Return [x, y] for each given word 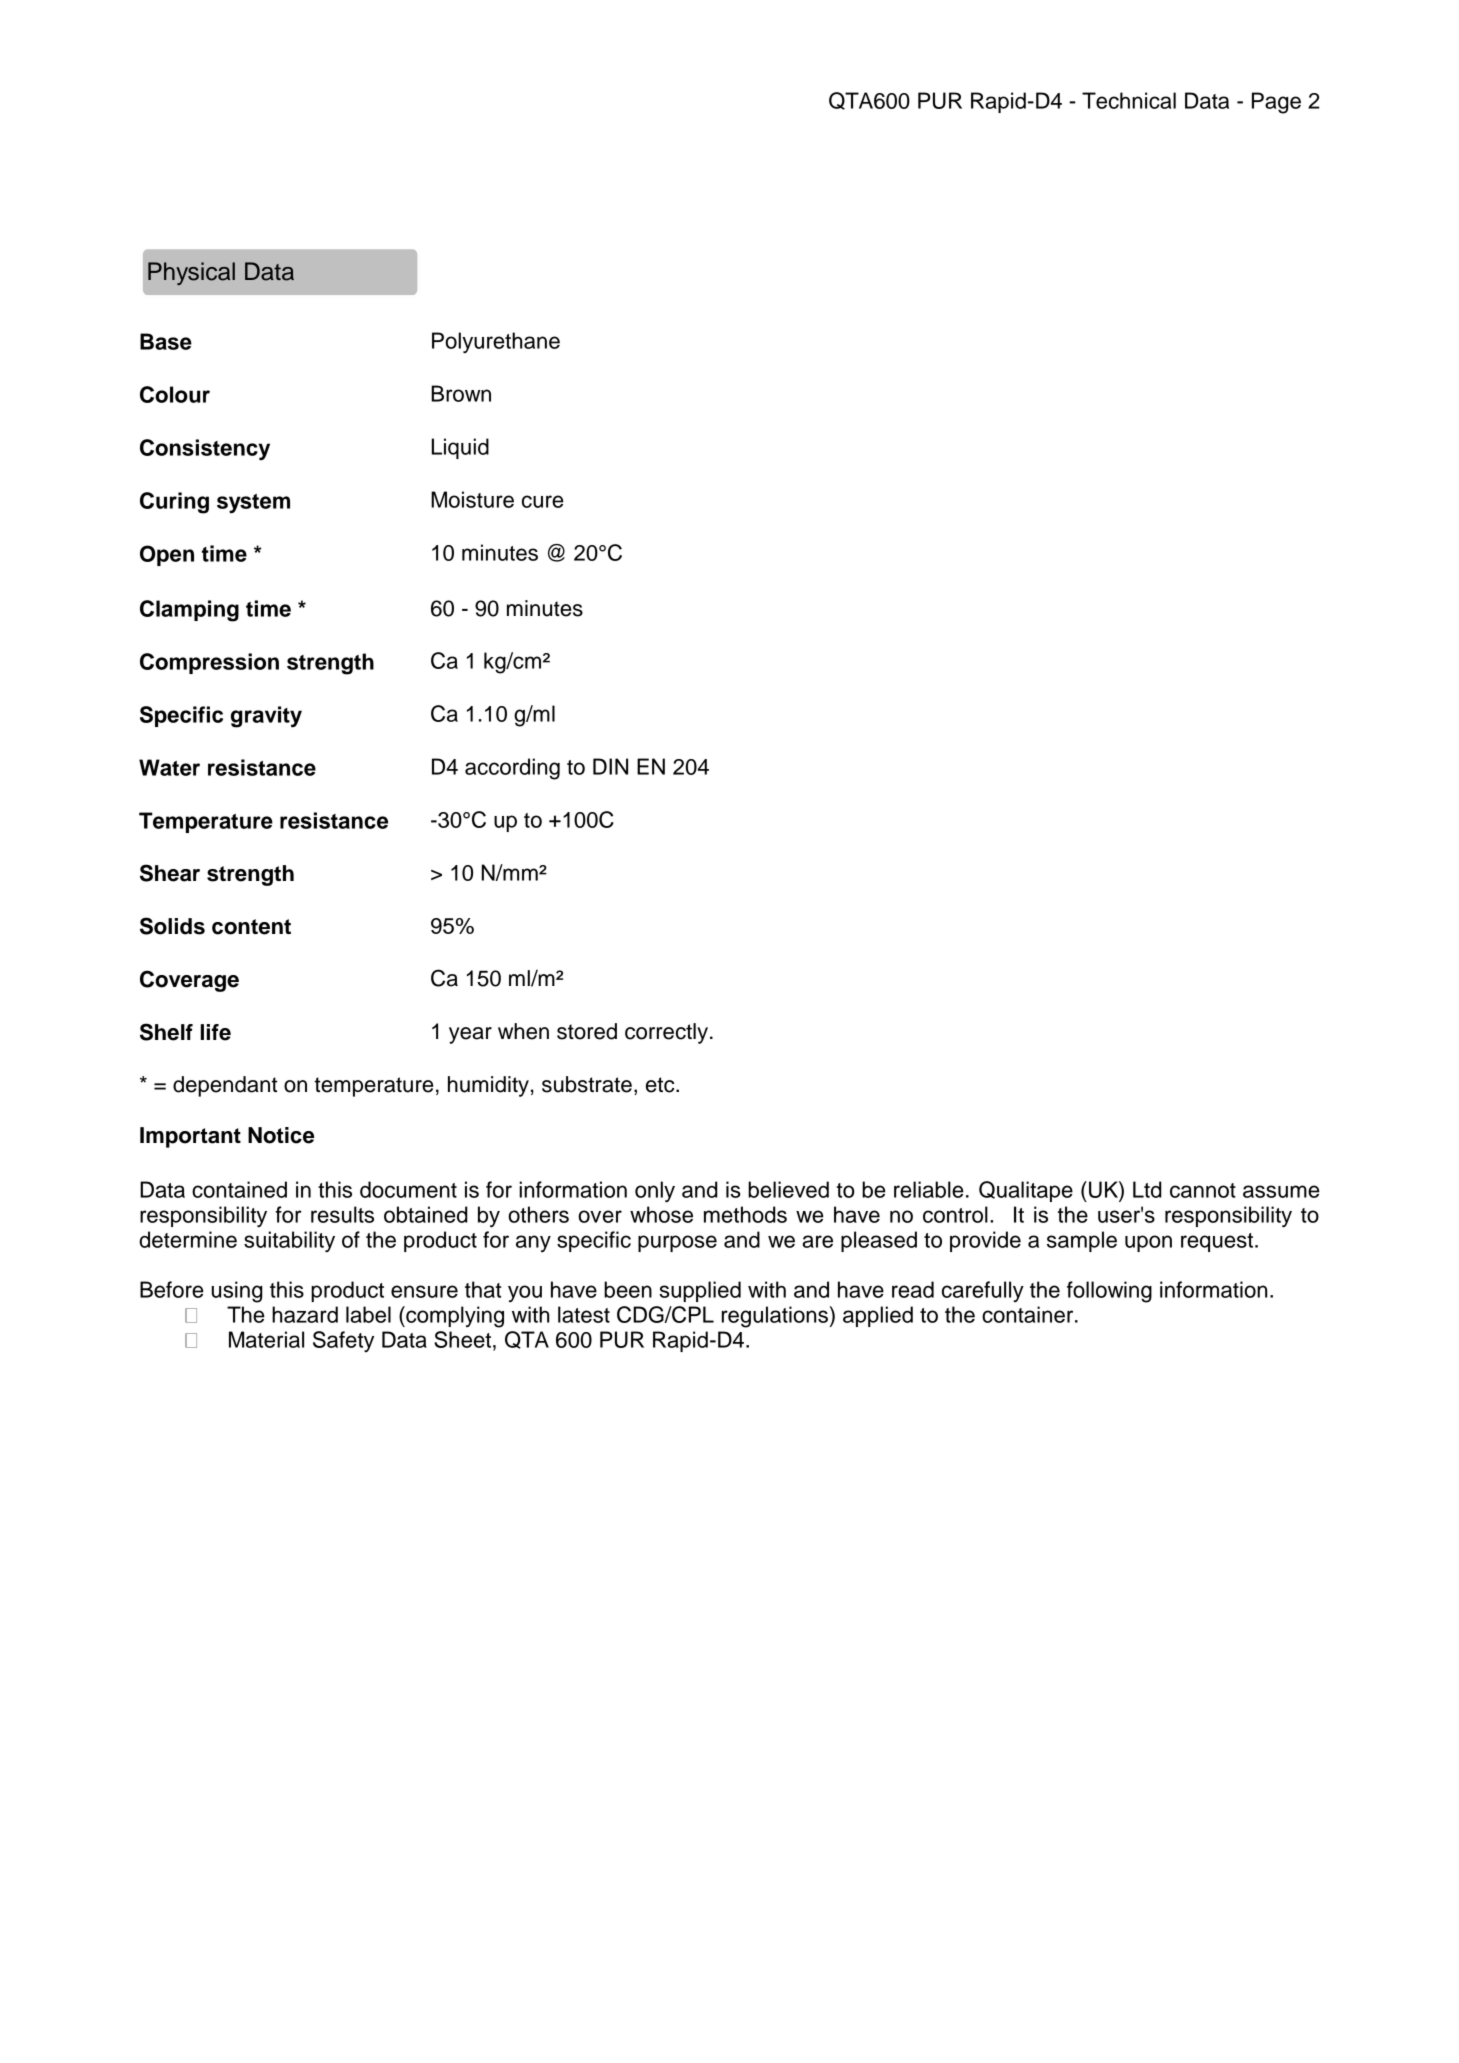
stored [587, 1031]
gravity [266, 717]
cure [543, 501]
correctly [668, 1033]
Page [1276, 103]
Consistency [205, 450]
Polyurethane [496, 343]
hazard [305, 1314]
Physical [191, 273]
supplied [700, 1291]
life [216, 1032]
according [512, 769]
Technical [1129, 100]
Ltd [1147, 1189]
